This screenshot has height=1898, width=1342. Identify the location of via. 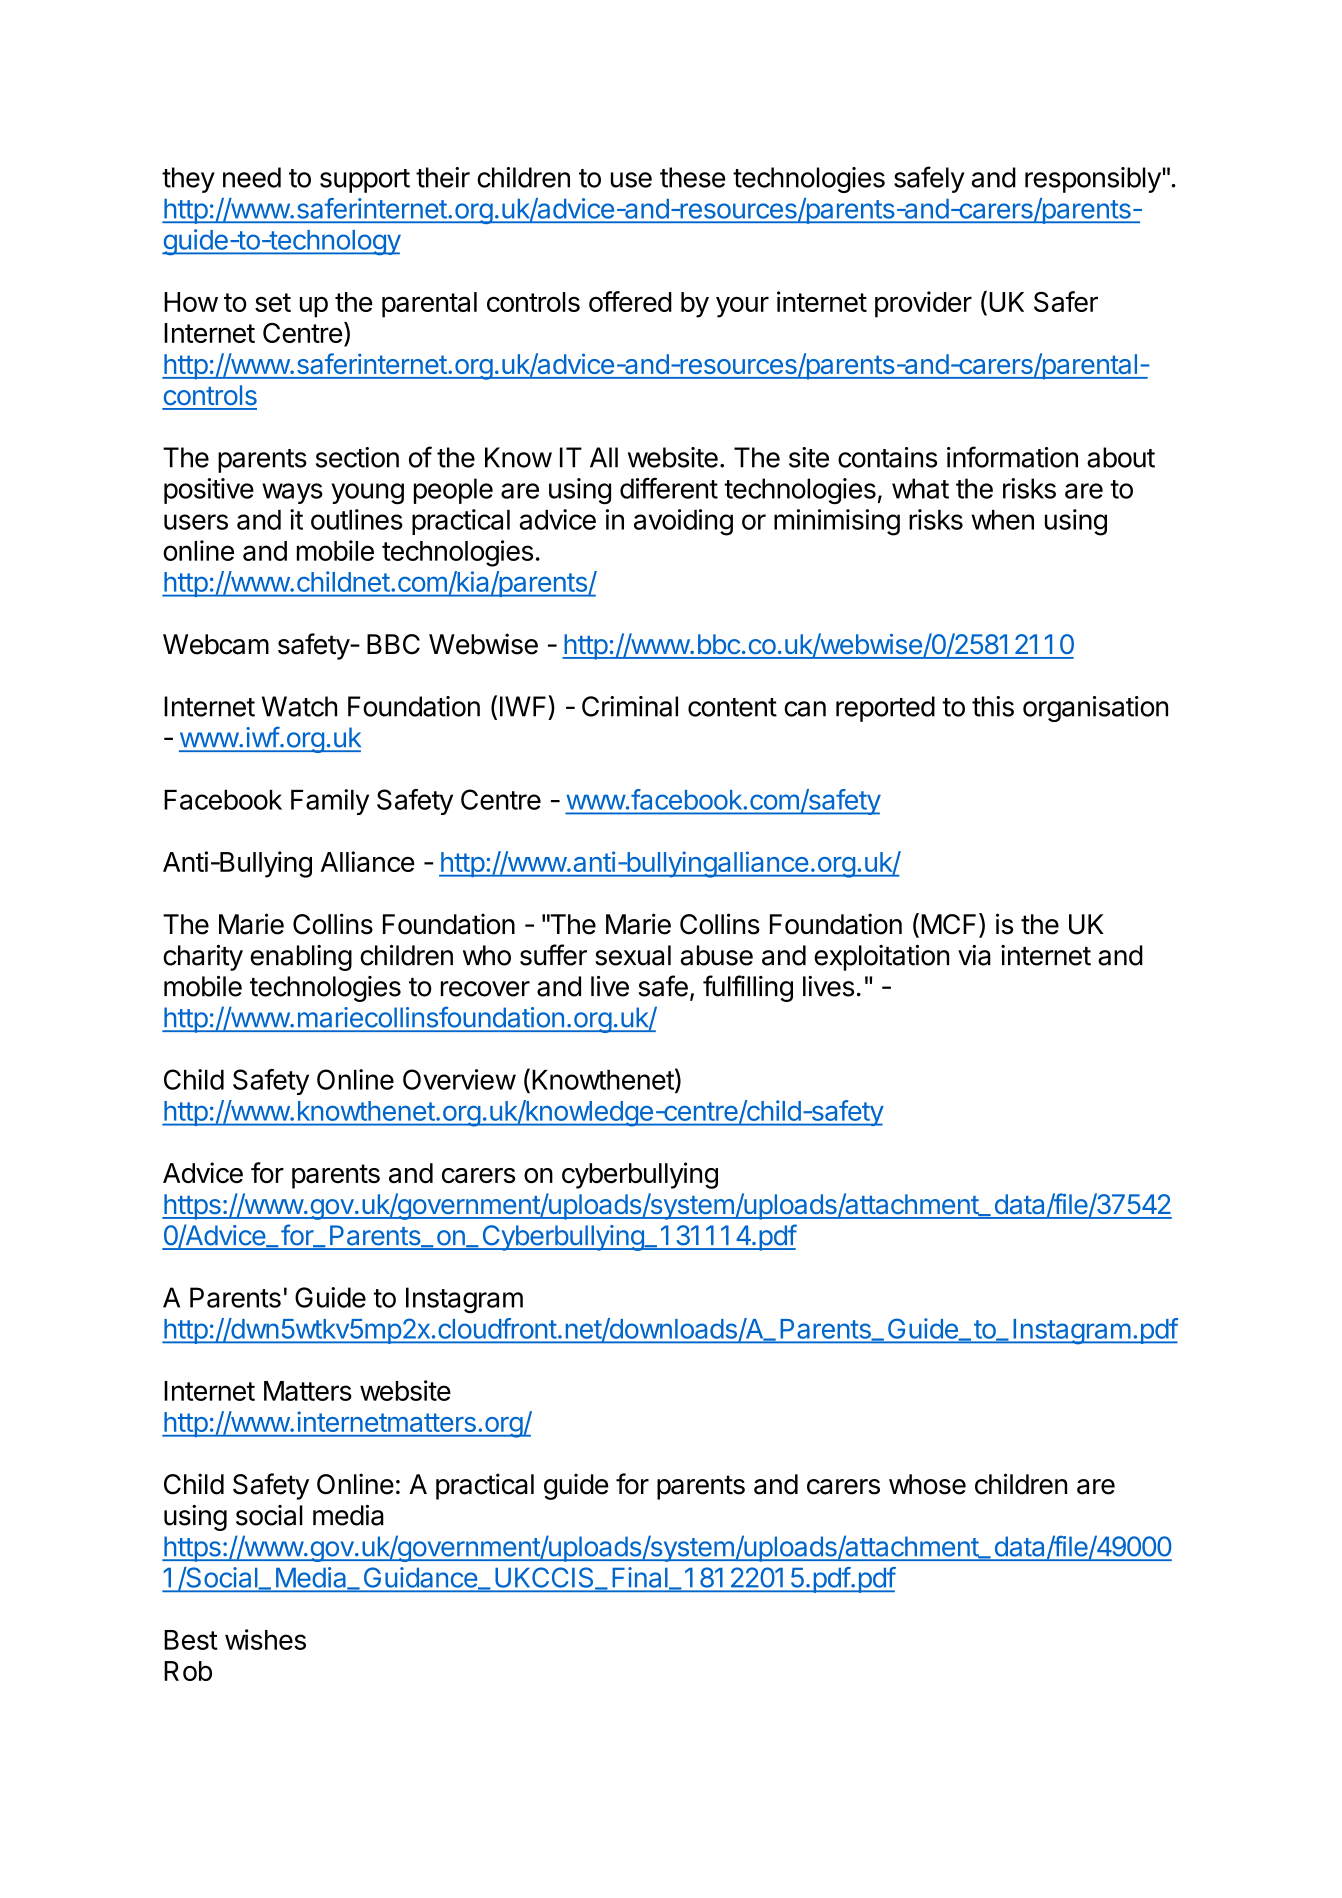
(974, 955).
